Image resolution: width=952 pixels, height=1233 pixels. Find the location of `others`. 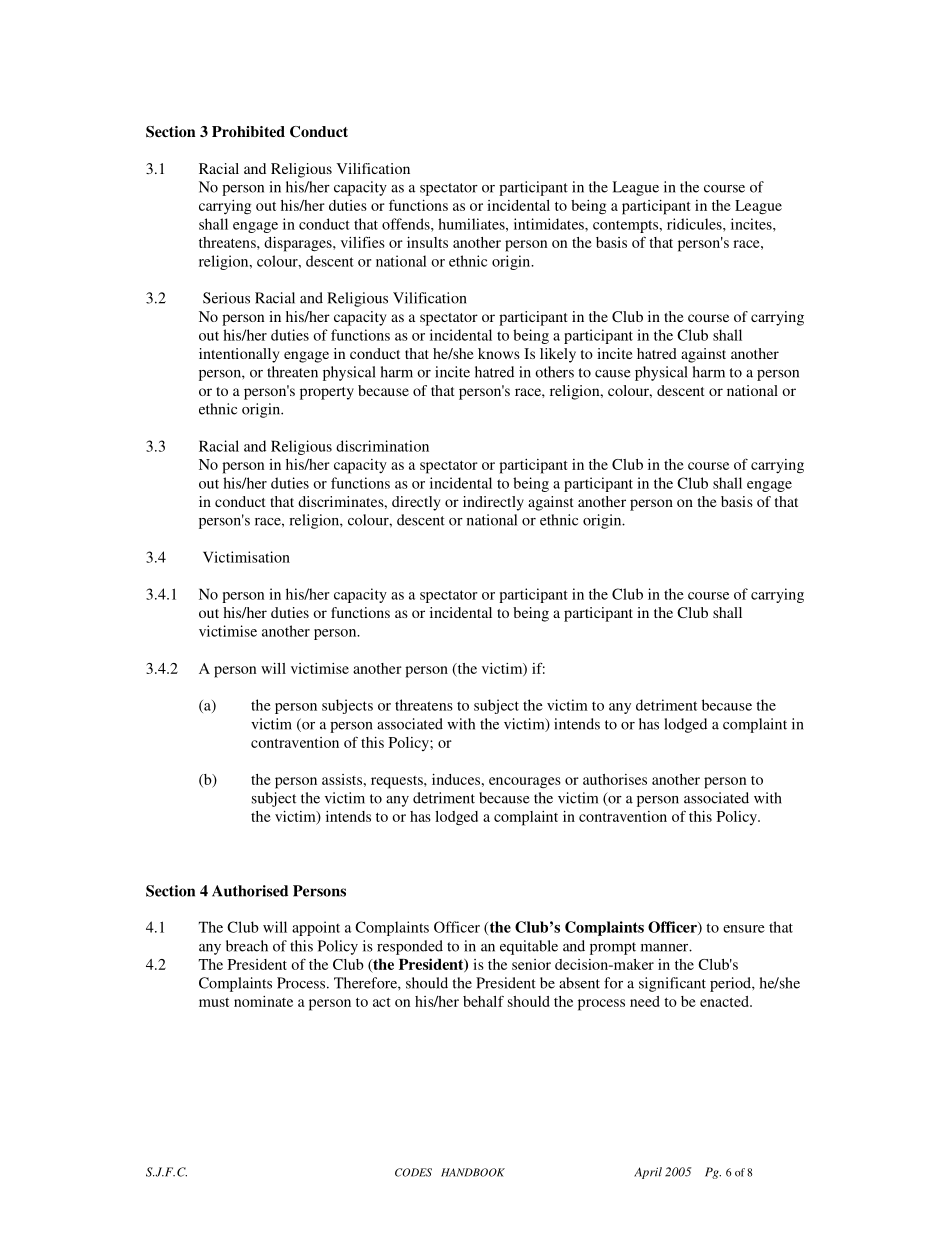

others is located at coordinates (554, 372).
